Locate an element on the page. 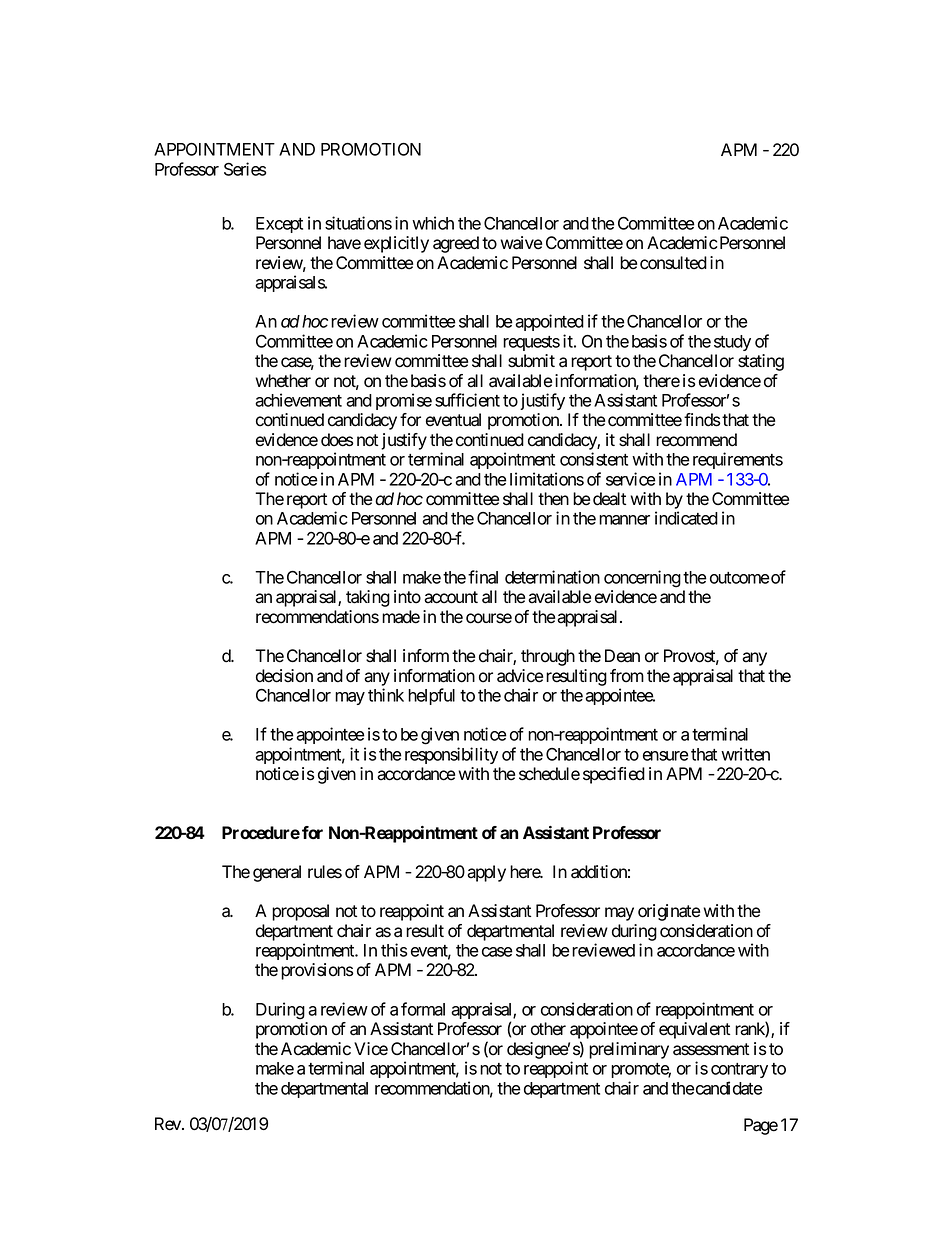  provisions is located at coordinates (317, 971).
